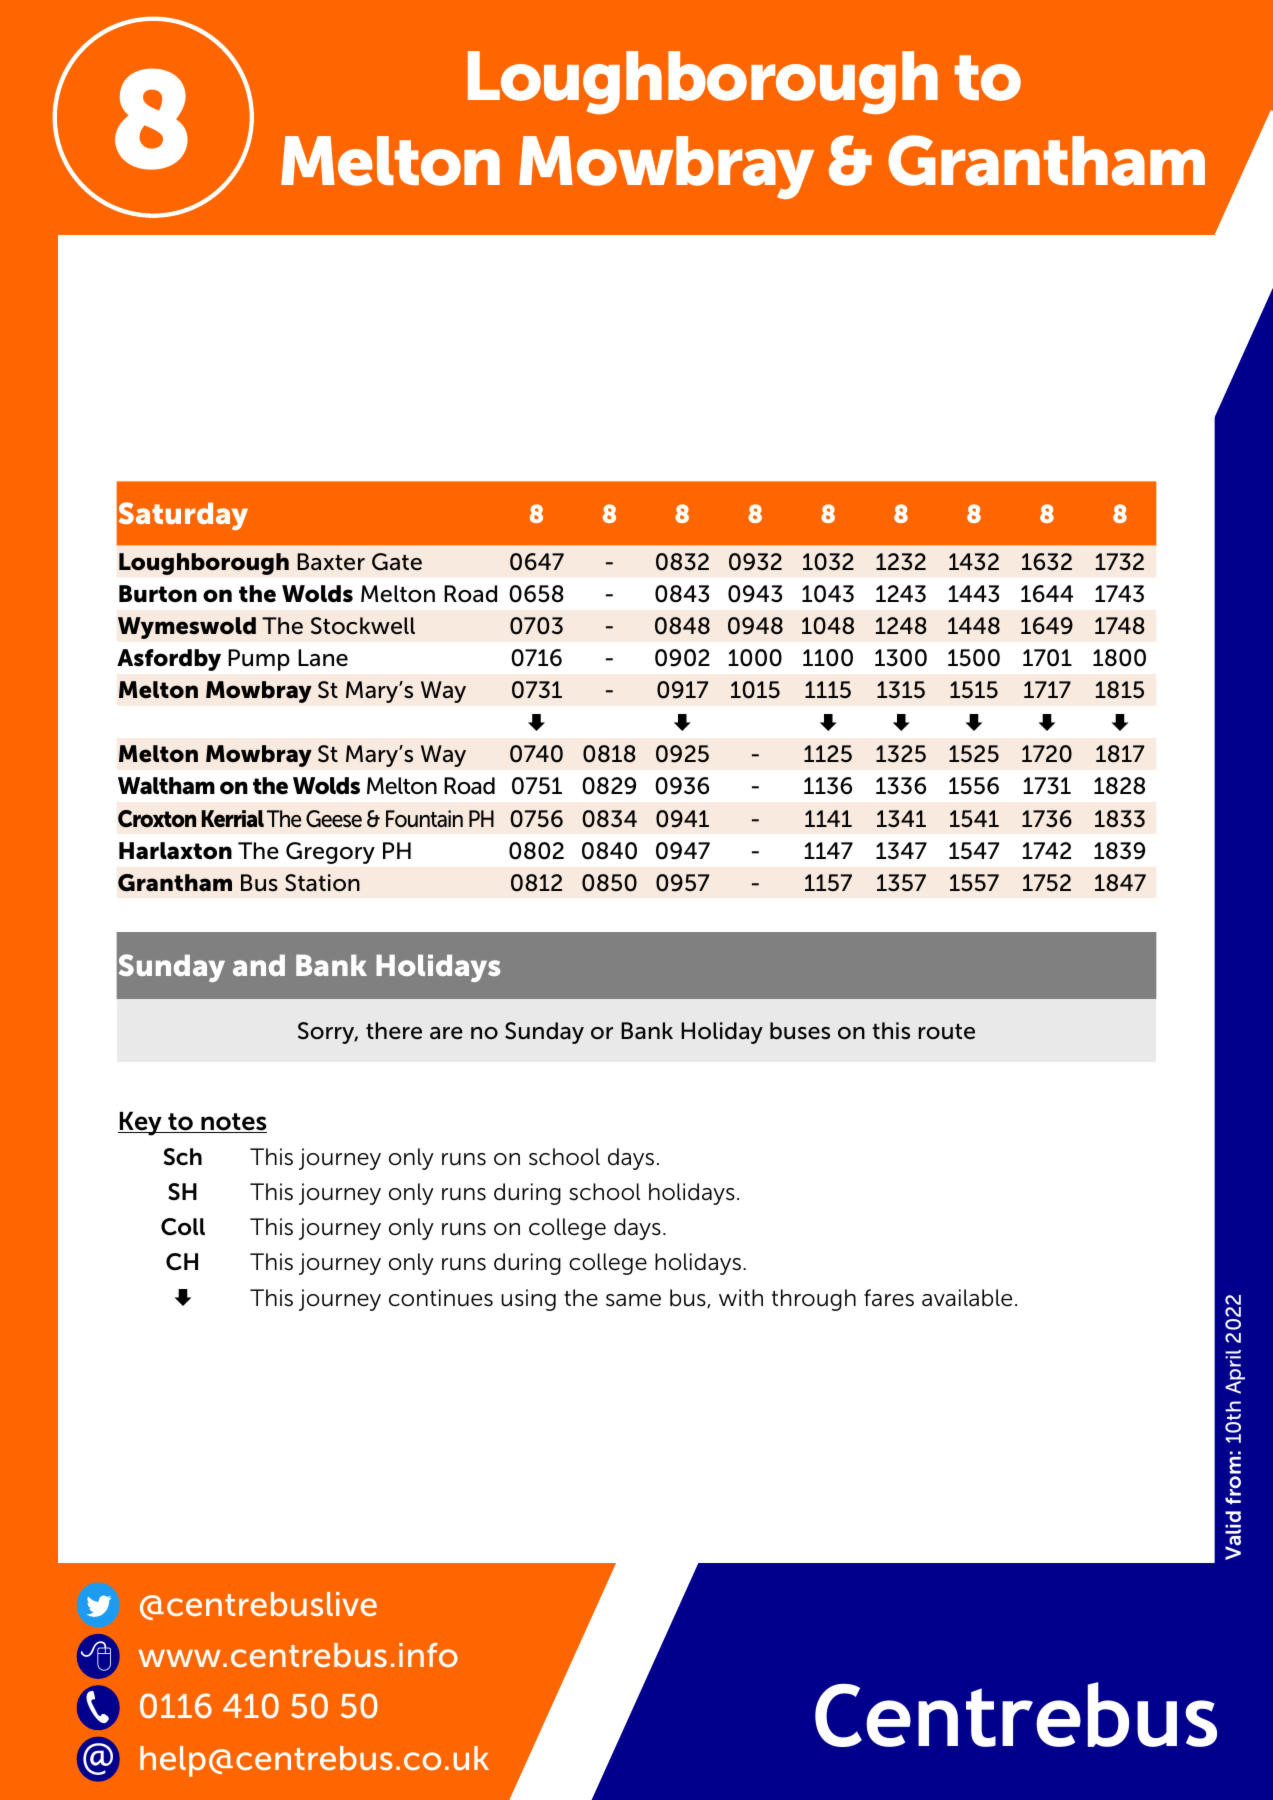  Describe the element at coordinates (158, 594) in the image. I see `Burton` at that location.
